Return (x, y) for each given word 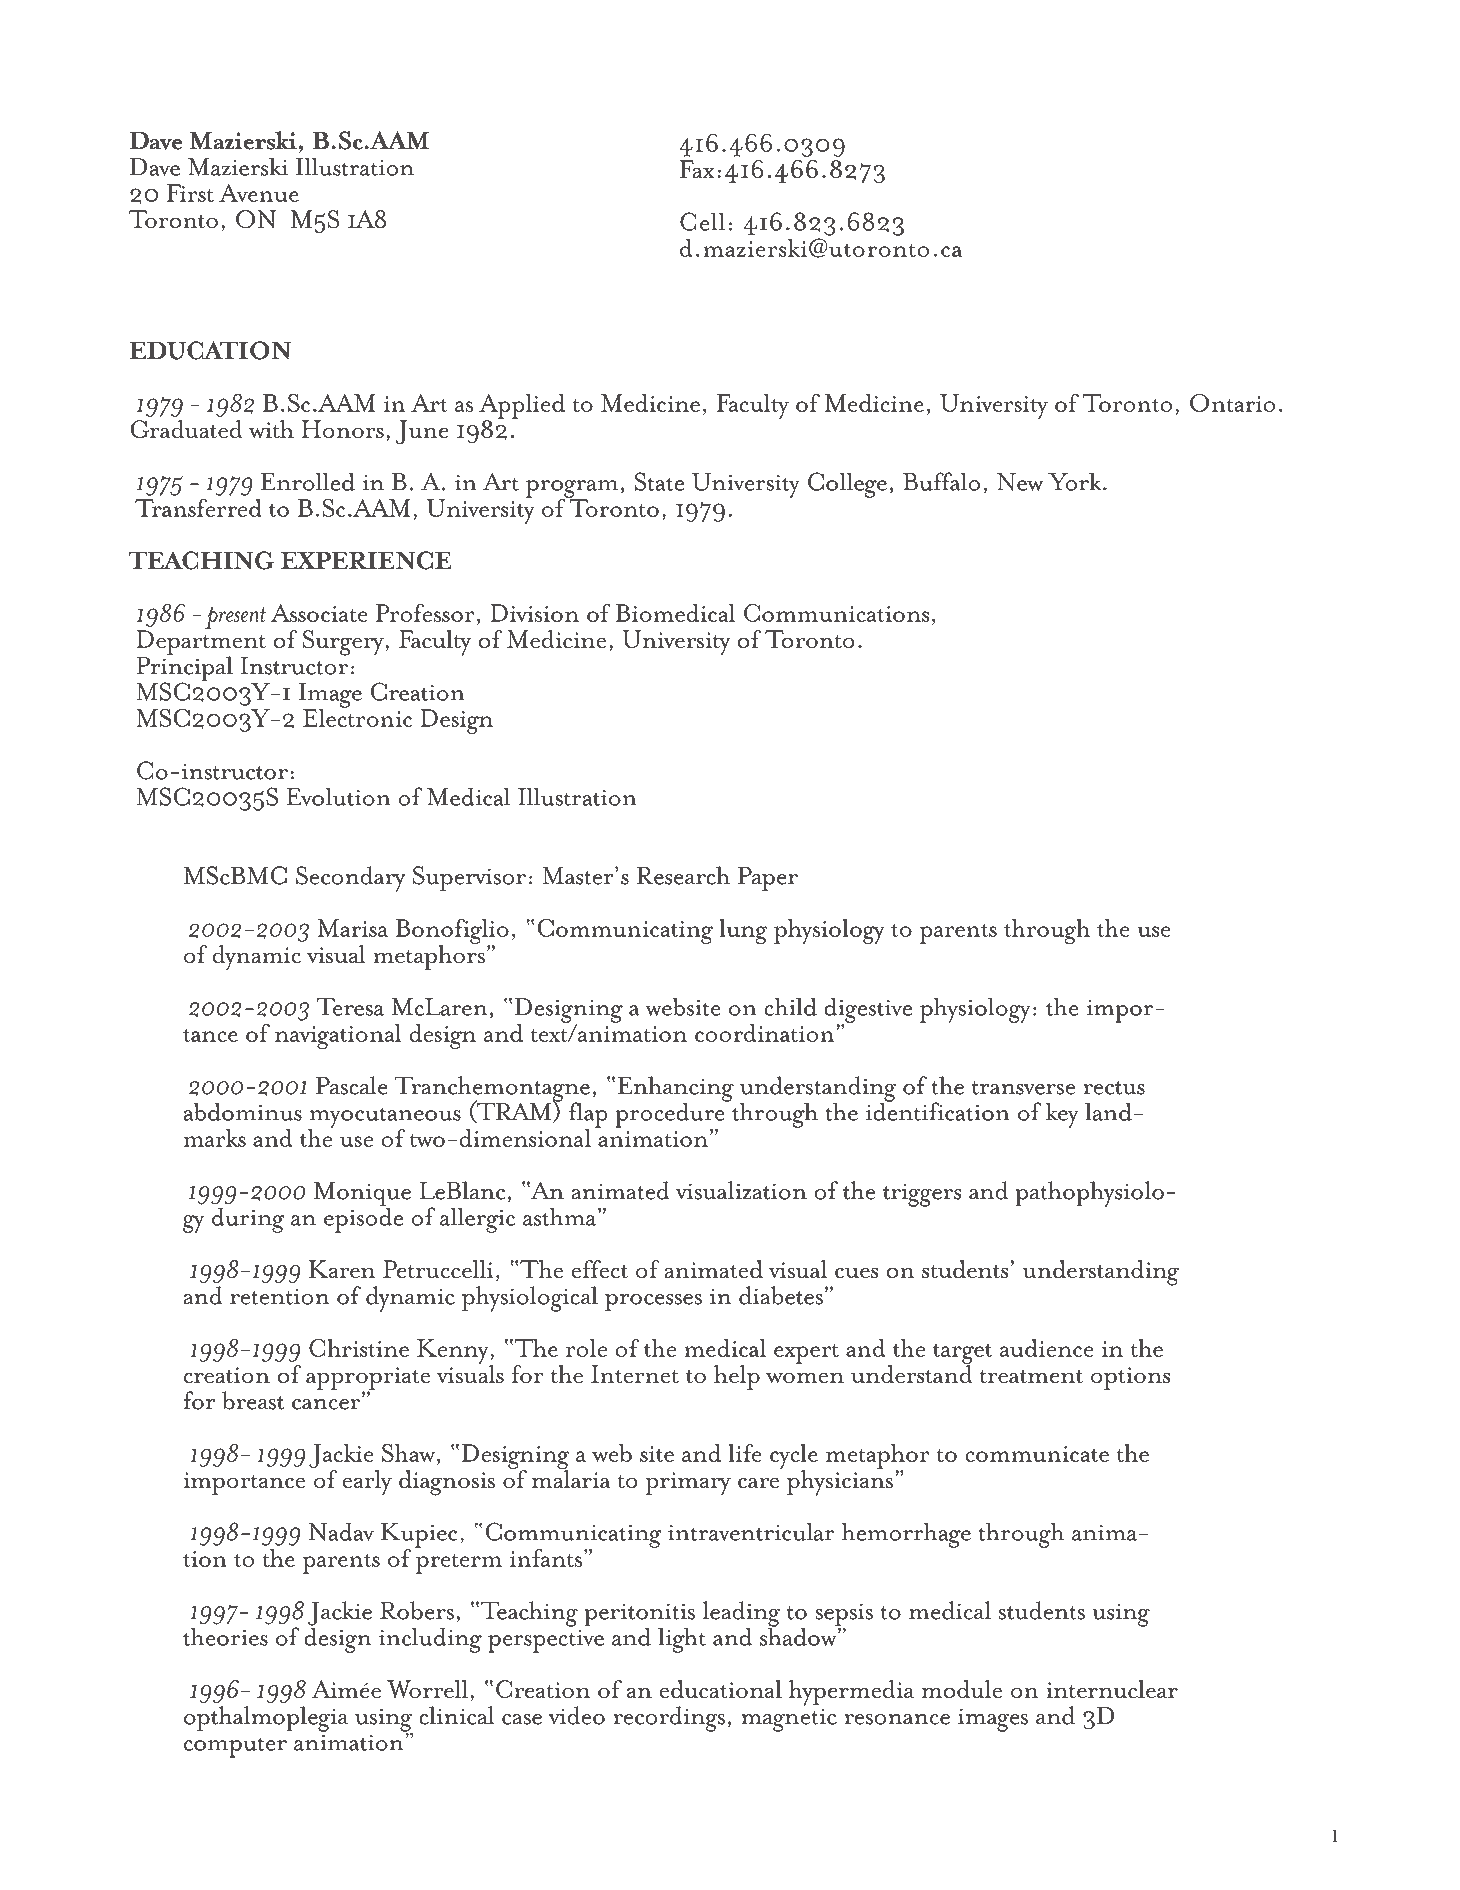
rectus (1114, 1088)
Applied (522, 407)
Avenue (259, 193)
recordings (669, 1719)
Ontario (1232, 403)
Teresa (350, 1007)
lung (743, 931)
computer (235, 1747)
